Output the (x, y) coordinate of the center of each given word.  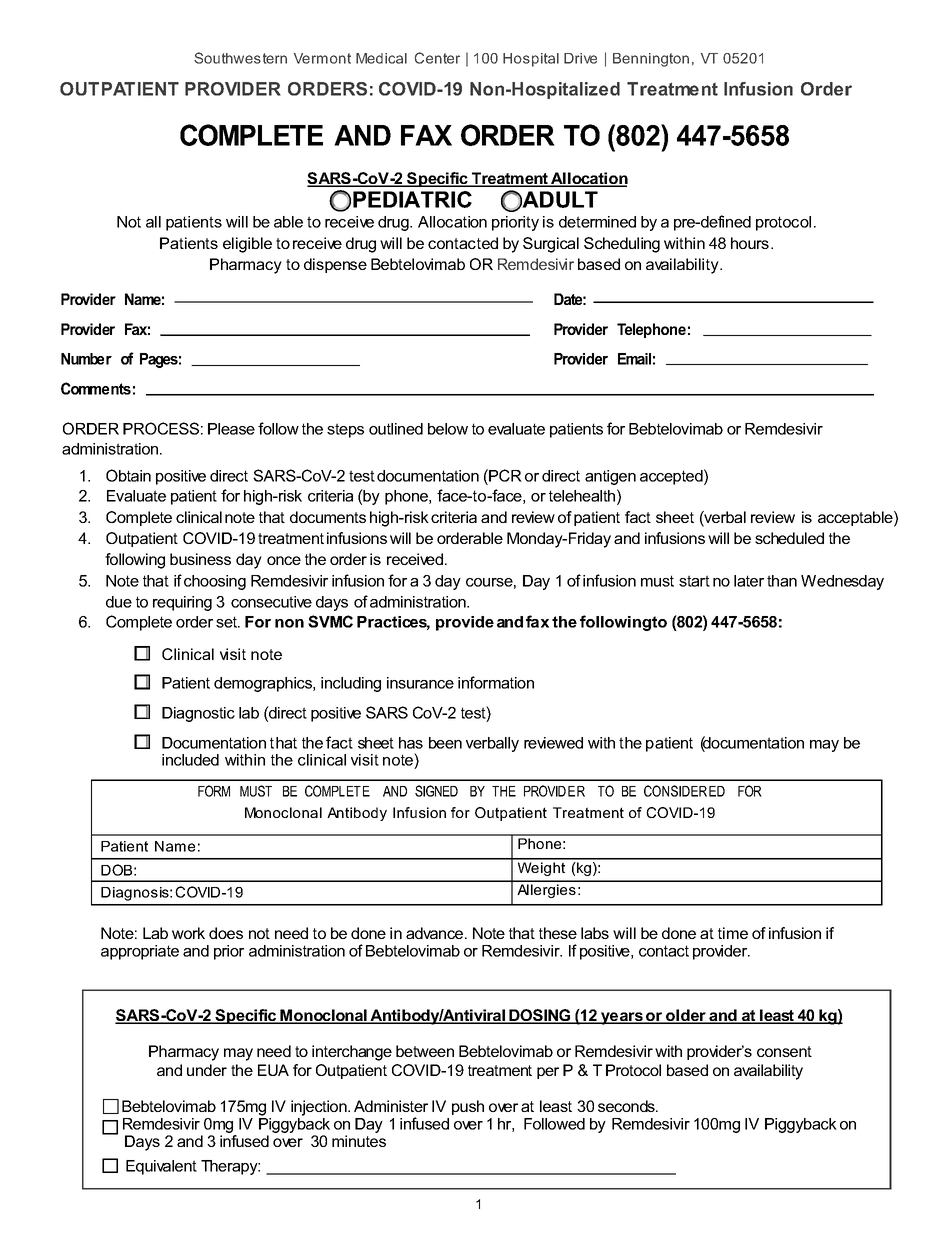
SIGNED (436, 791)
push (468, 1107)
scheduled (789, 538)
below (448, 429)
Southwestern (240, 58)
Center (437, 58)
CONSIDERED (684, 791)
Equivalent (161, 1167)
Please (231, 429)
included (190, 760)
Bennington (651, 60)
